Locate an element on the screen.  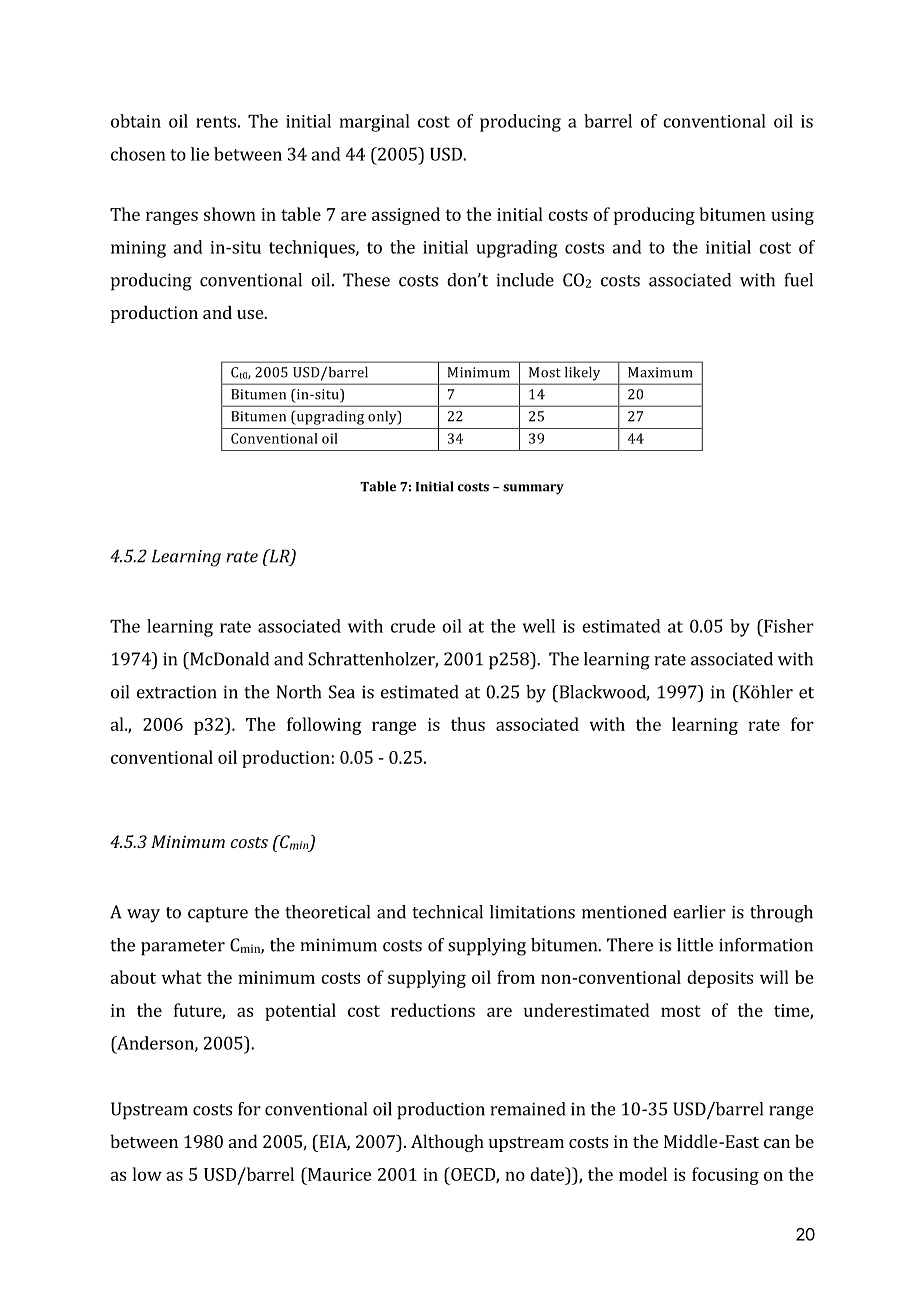
summary is located at coordinates (533, 489).
